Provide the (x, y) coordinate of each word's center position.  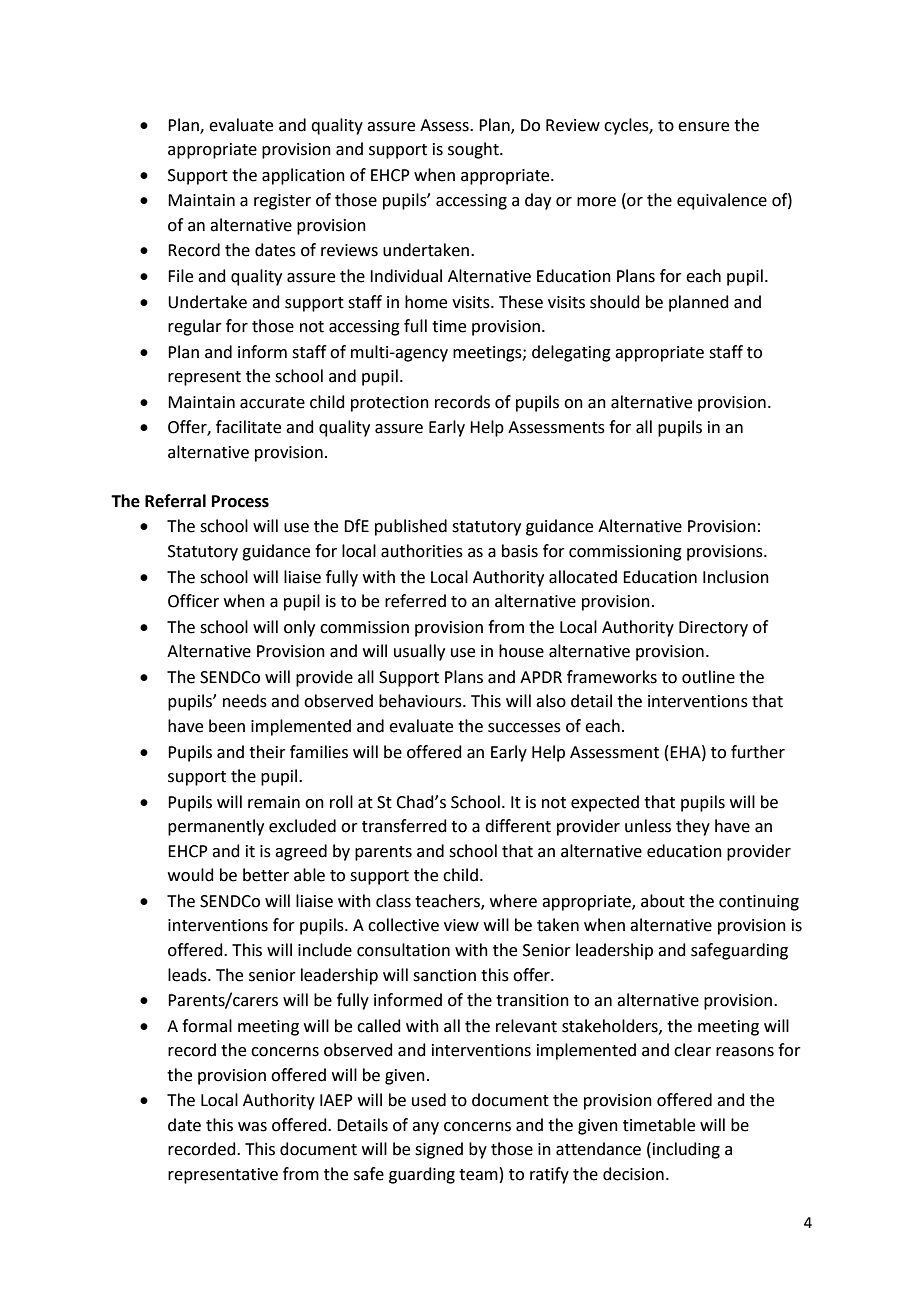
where (513, 901)
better (266, 875)
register (282, 202)
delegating (571, 353)
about (663, 901)
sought (474, 150)
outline (708, 677)
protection (390, 404)
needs (245, 701)
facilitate (248, 427)
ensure (703, 127)
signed (439, 1150)
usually (419, 652)
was (252, 1127)
